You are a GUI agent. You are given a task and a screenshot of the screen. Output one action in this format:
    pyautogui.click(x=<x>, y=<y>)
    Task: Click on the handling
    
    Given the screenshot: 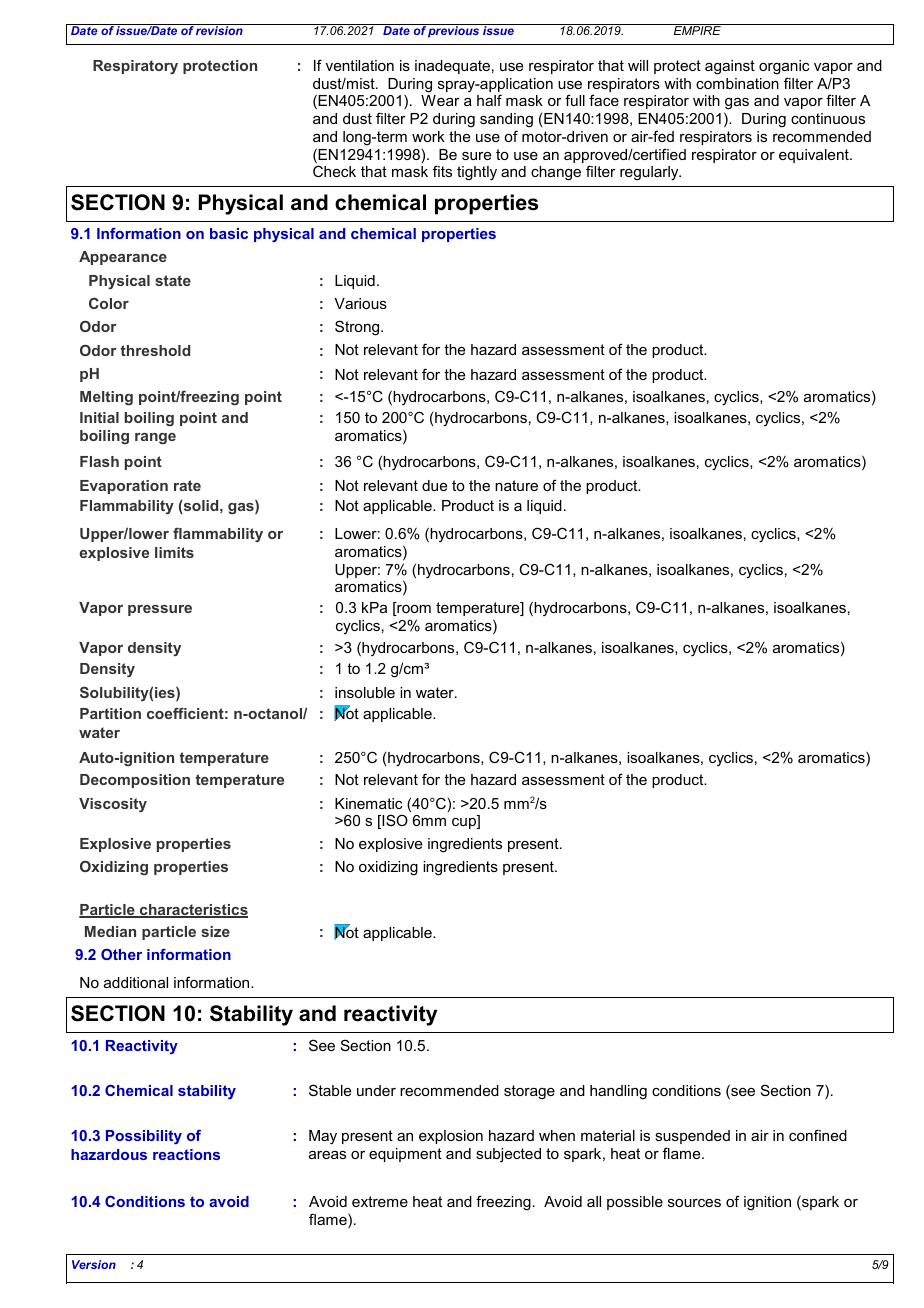 What is the action you would take?
    pyautogui.click(x=618, y=1092)
